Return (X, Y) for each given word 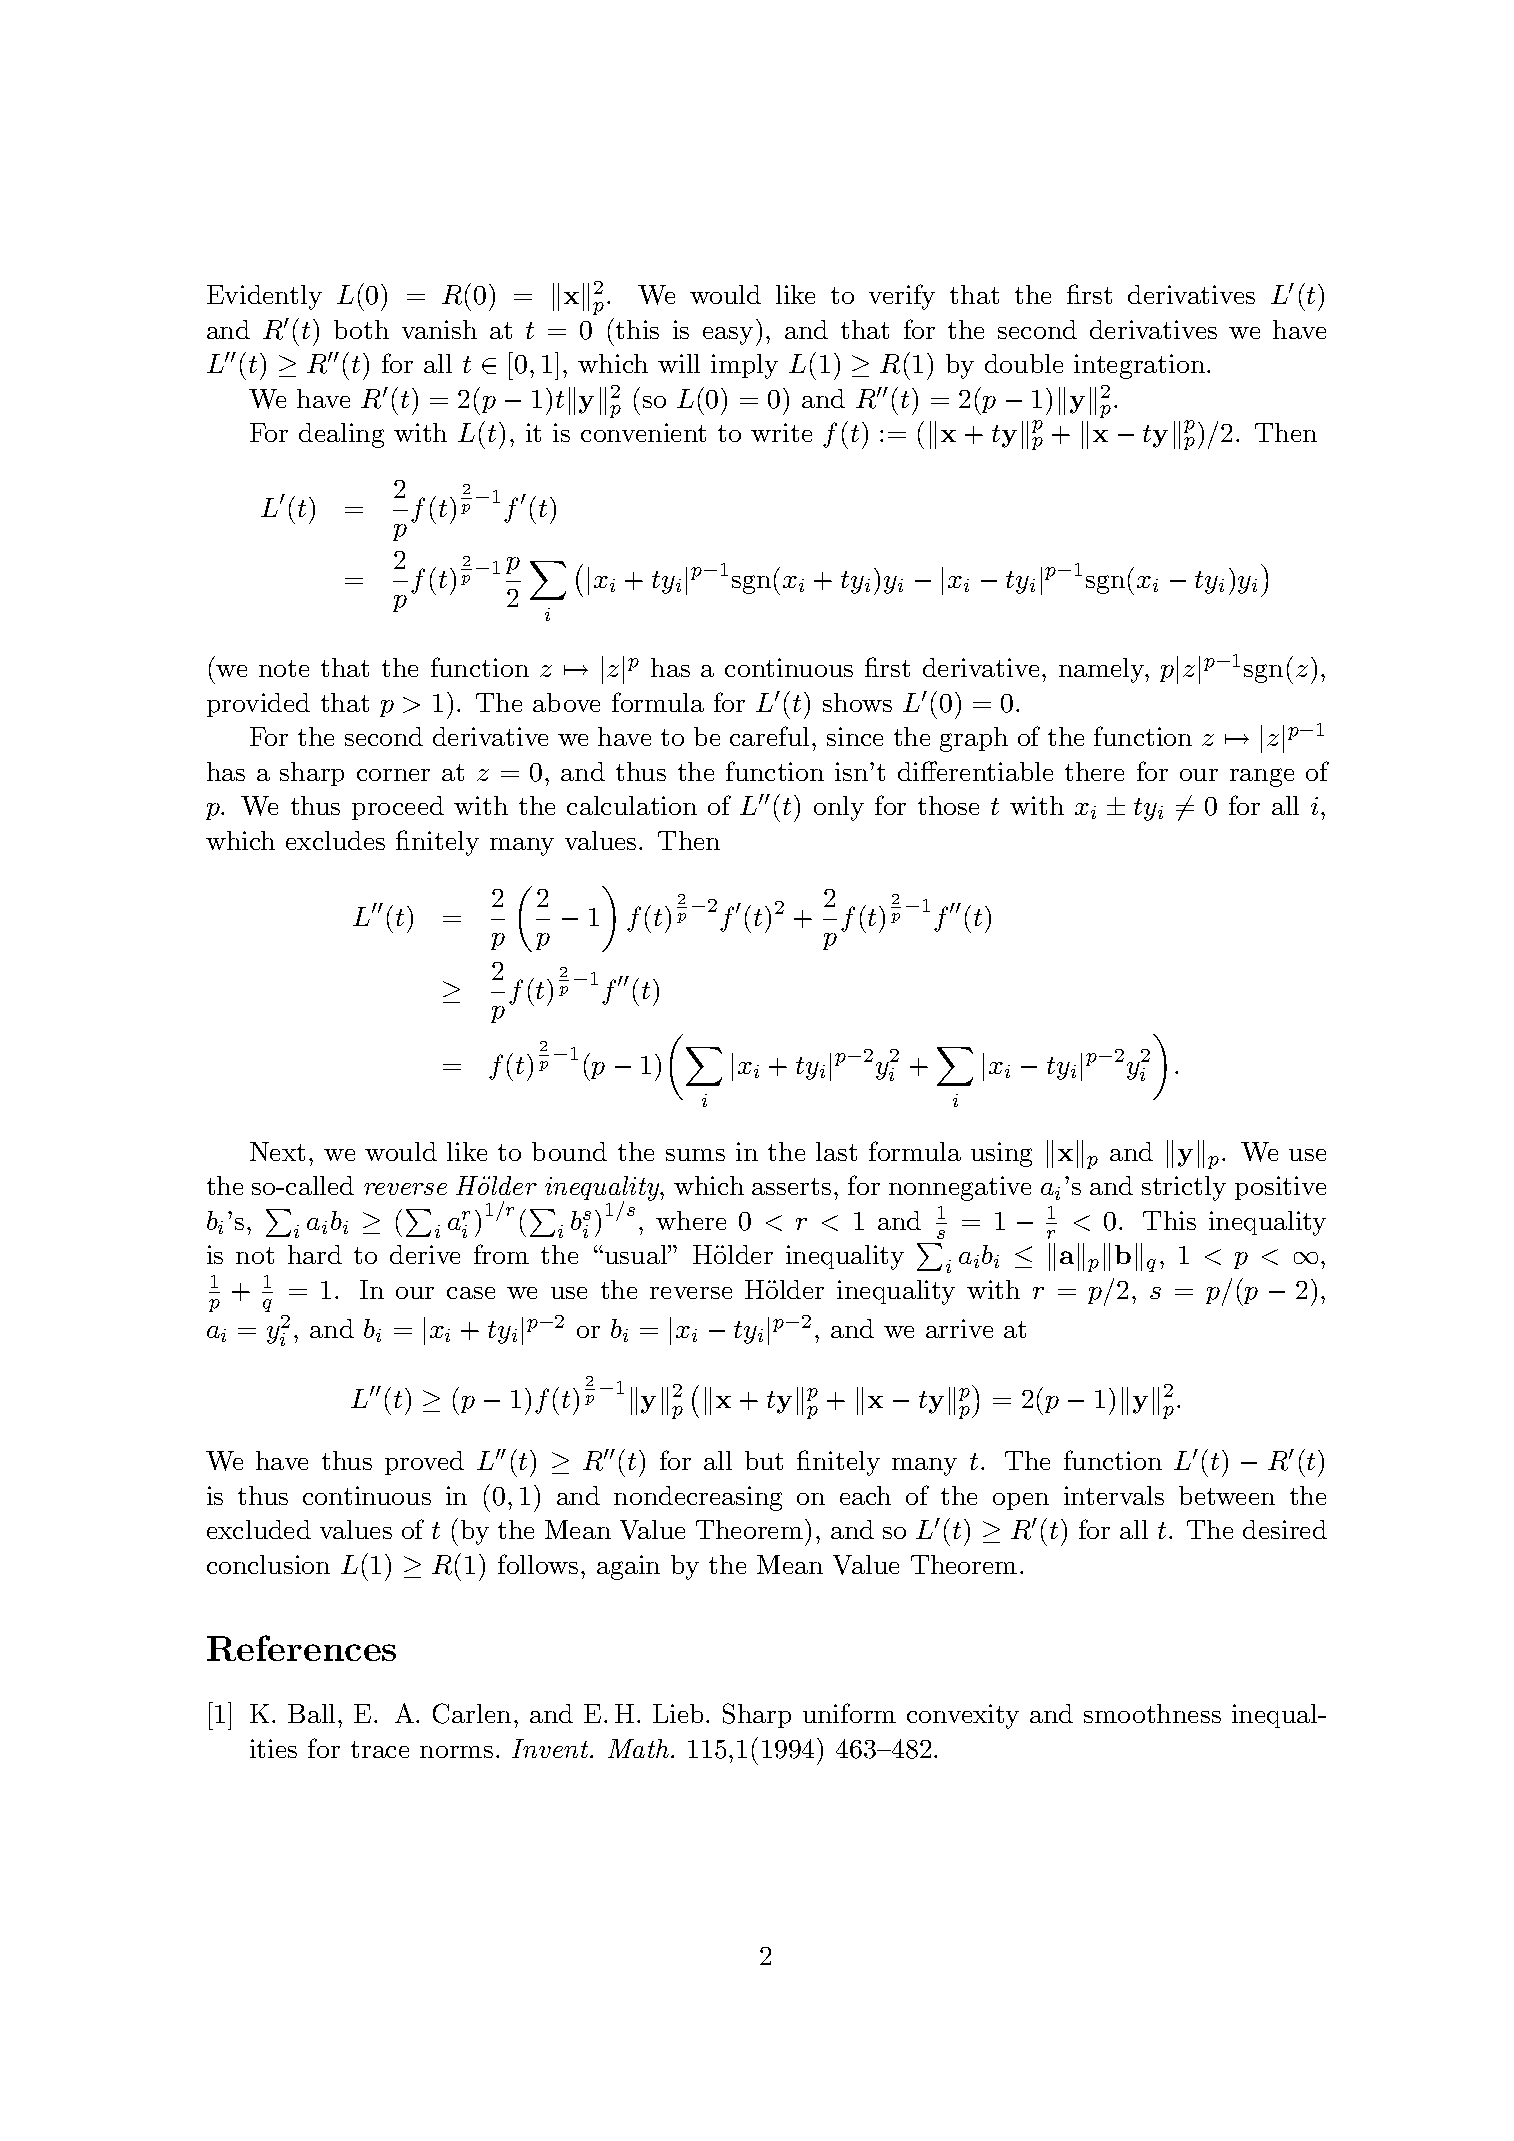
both (361, 329)
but (764, 1460)
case (471, 1293)
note (284, 668)
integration (1139, 366)
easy (728, 336)
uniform (849, 1713)
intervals (1114, 1495)
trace (380, 1749)
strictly (1184, 1188)
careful (769, 736)
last (836, 1151)
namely (1103, 670)
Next (277, 1151)
